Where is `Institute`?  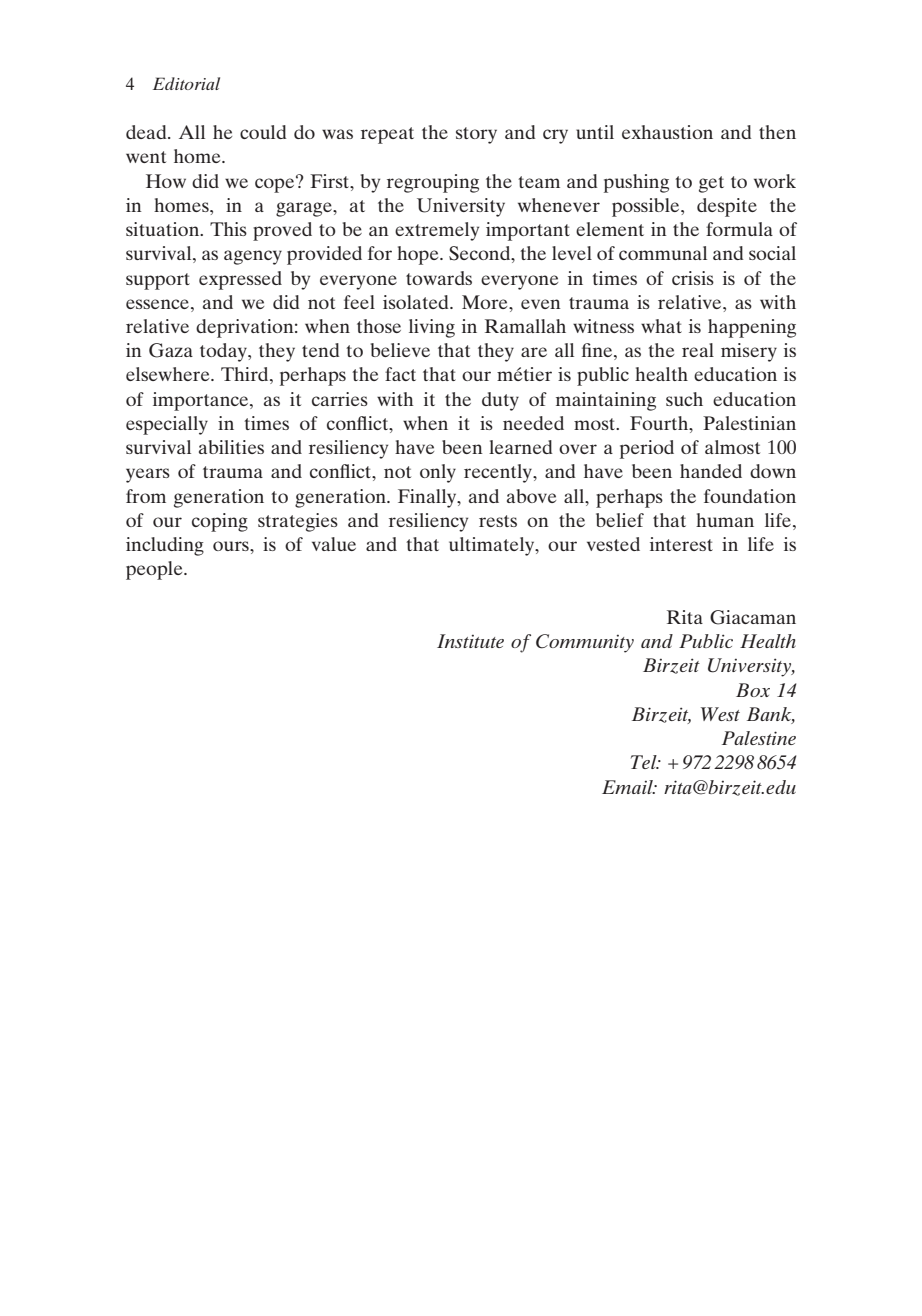 Institute is located at coordinates (470, 641).
